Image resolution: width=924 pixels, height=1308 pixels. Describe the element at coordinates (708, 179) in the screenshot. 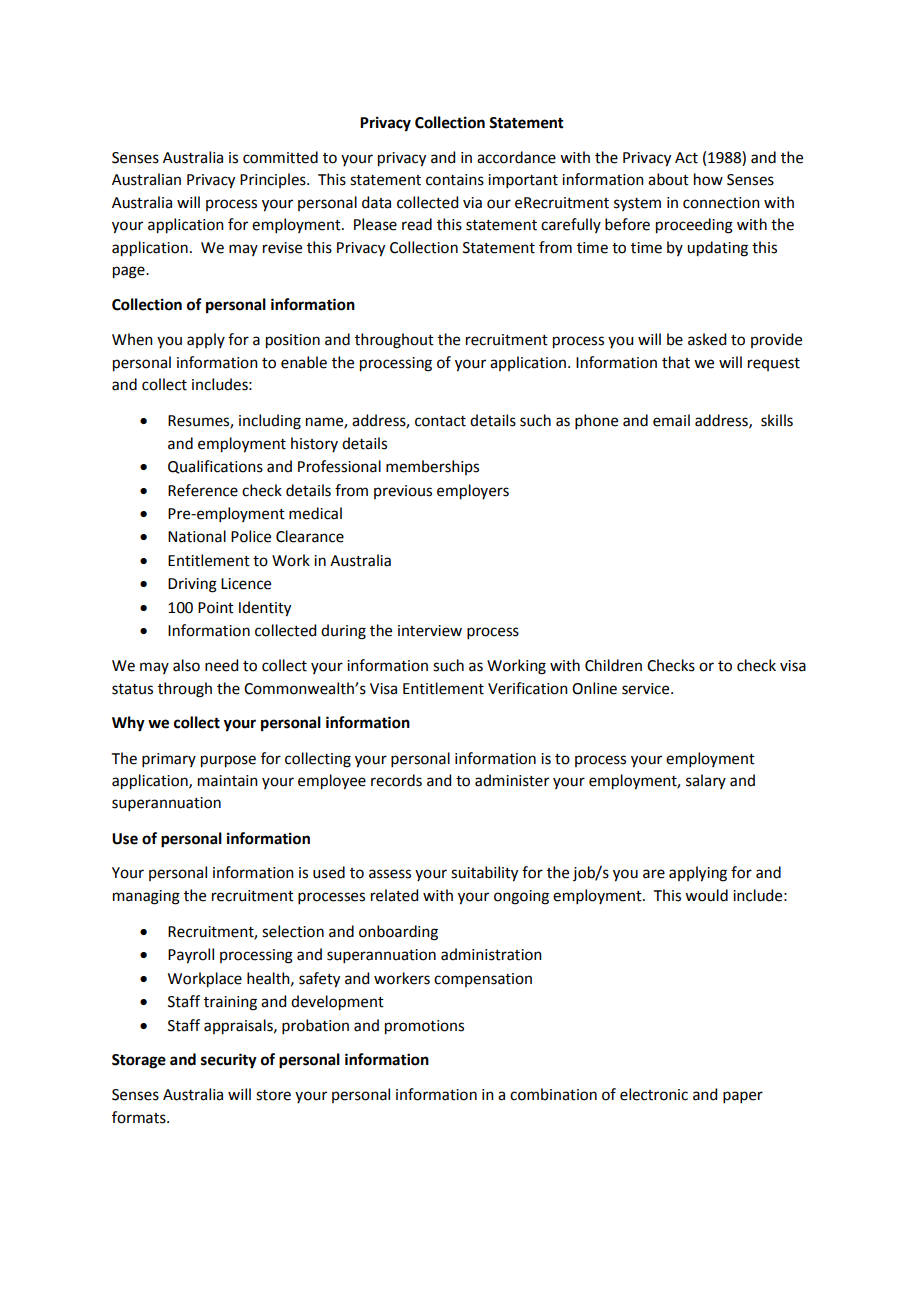

I see `how` at that location.
